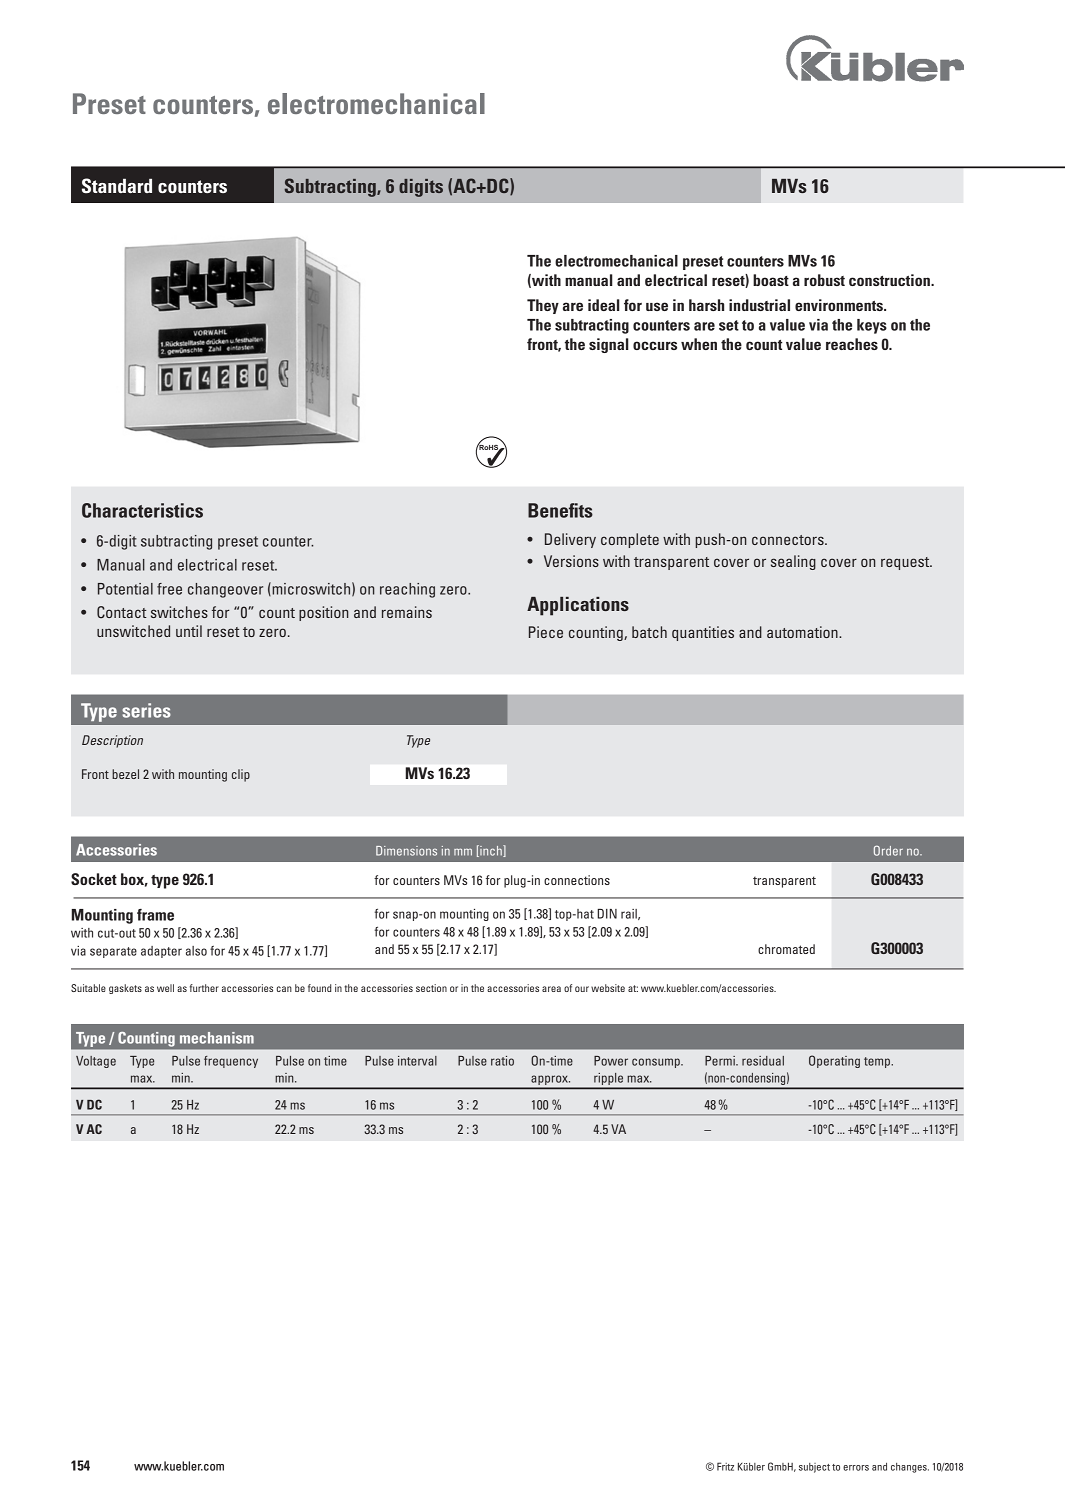 The image size is (1065, 1506). What do you see at coordinates (789, 540) in the screenshot?
I see `connectors` at bounding box center [789, 540].
